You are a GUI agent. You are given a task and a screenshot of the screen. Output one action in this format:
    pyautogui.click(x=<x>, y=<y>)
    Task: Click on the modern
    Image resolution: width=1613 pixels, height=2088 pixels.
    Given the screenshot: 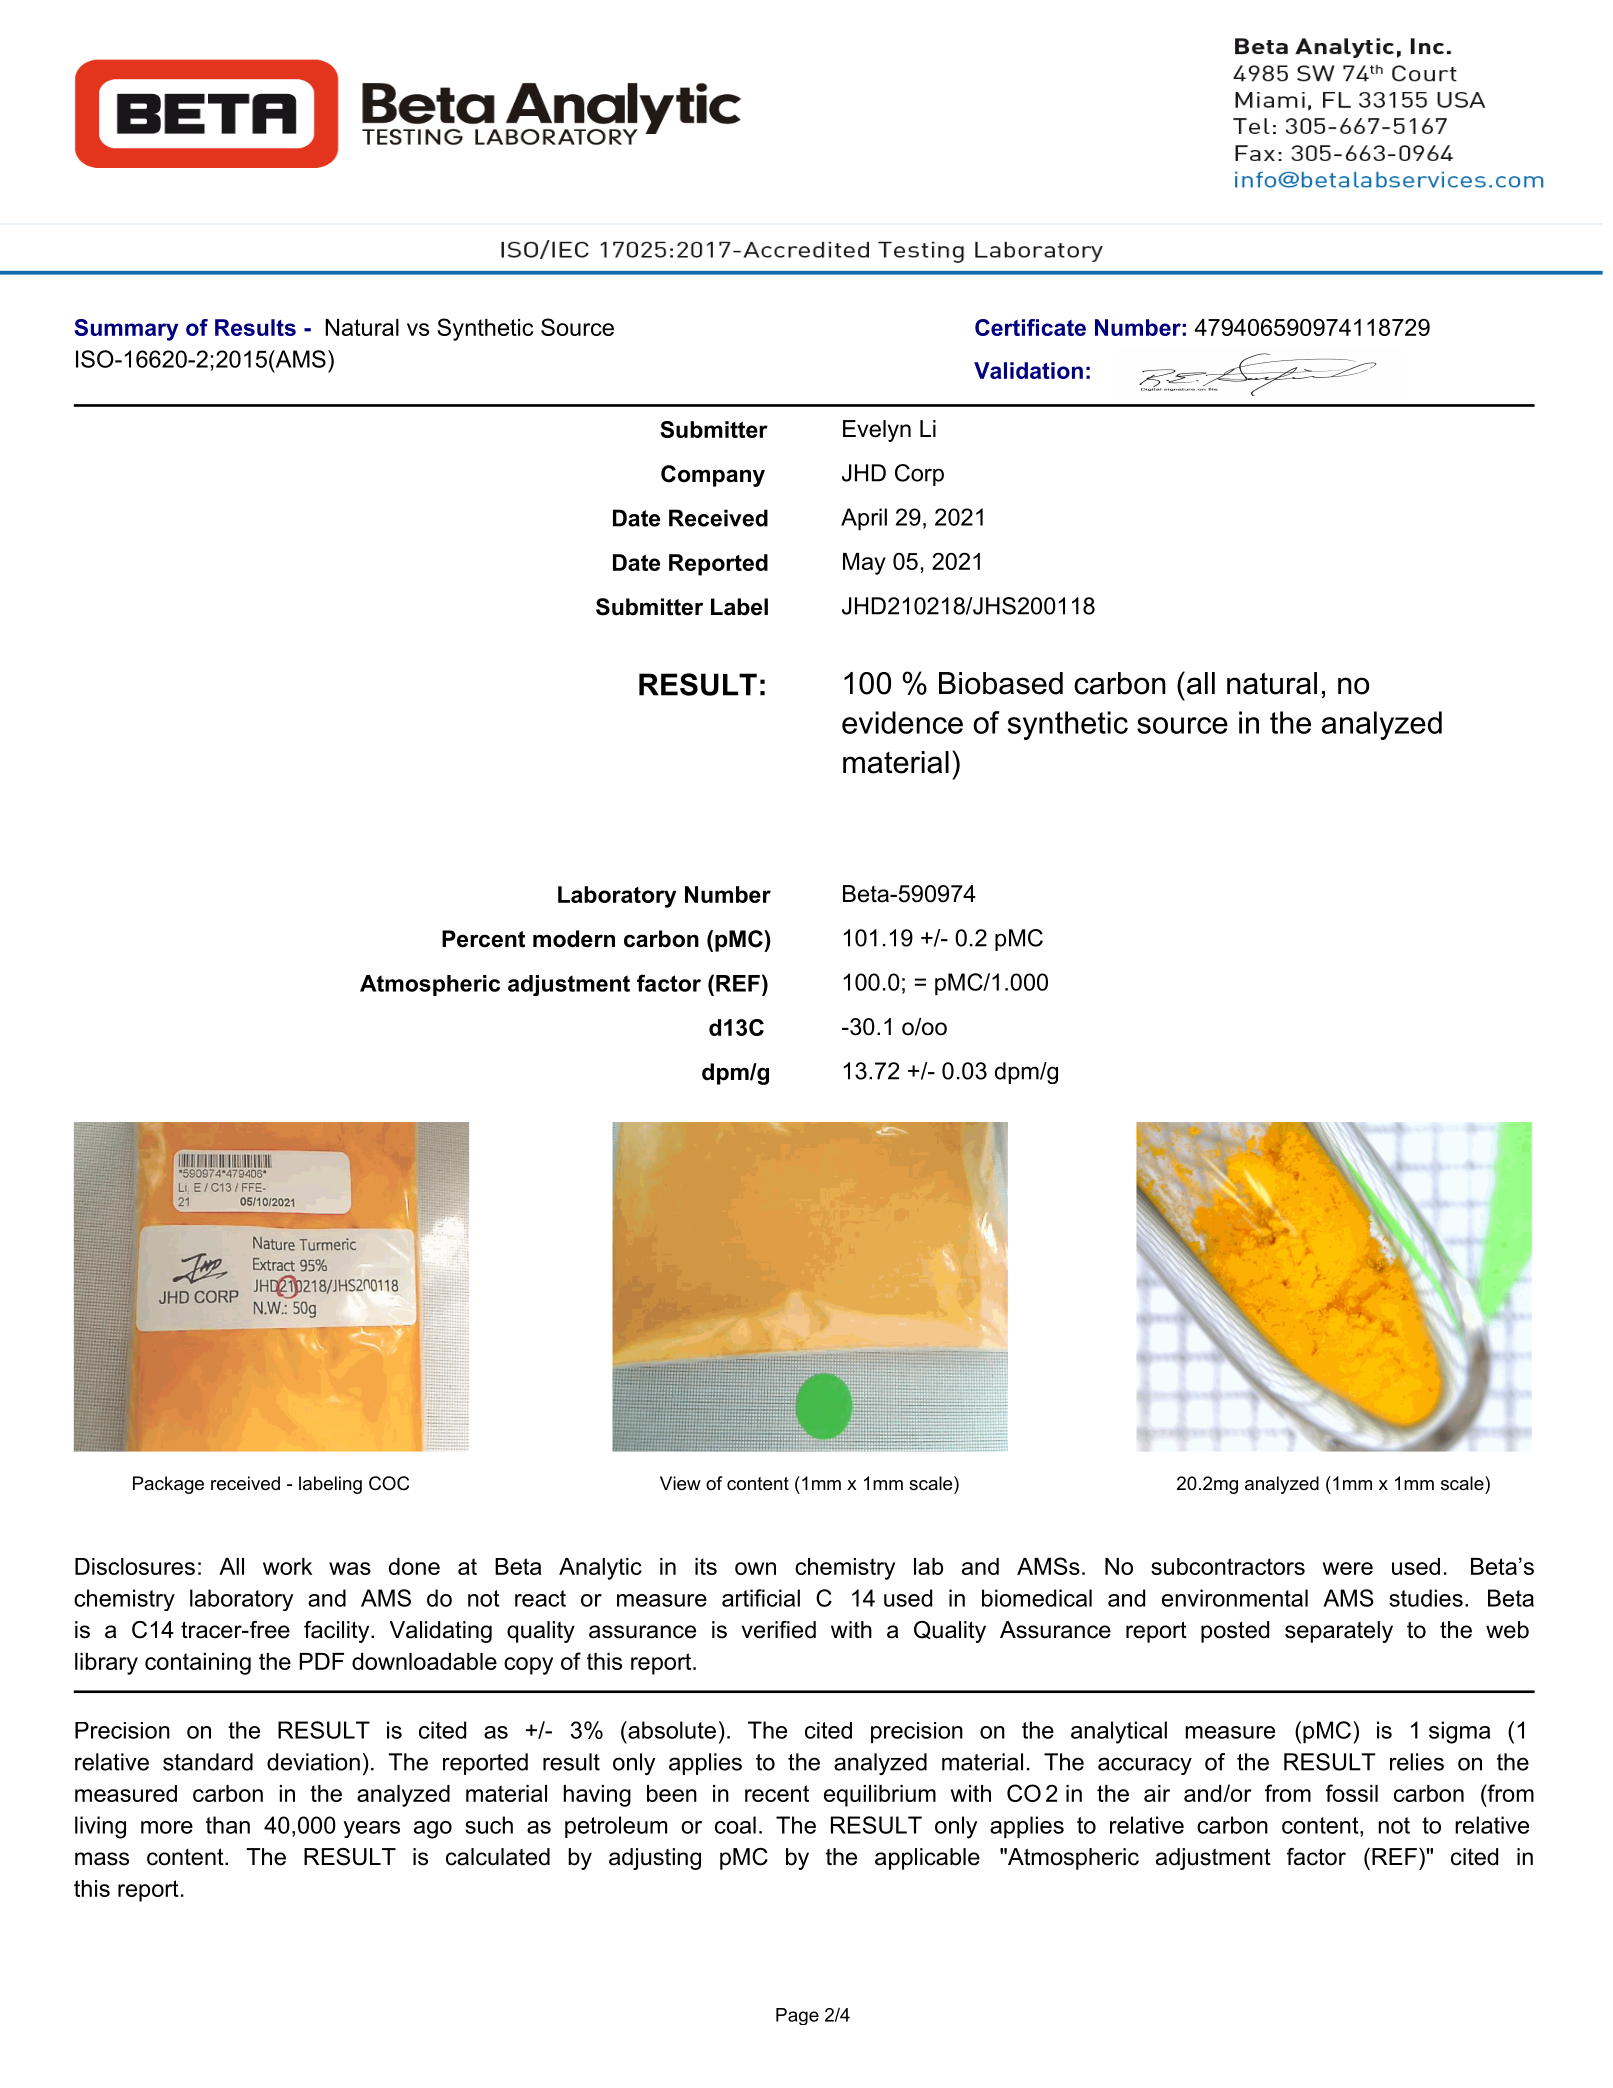 What is the action you would take?
    pyautogui.click(x=574, y=939)
